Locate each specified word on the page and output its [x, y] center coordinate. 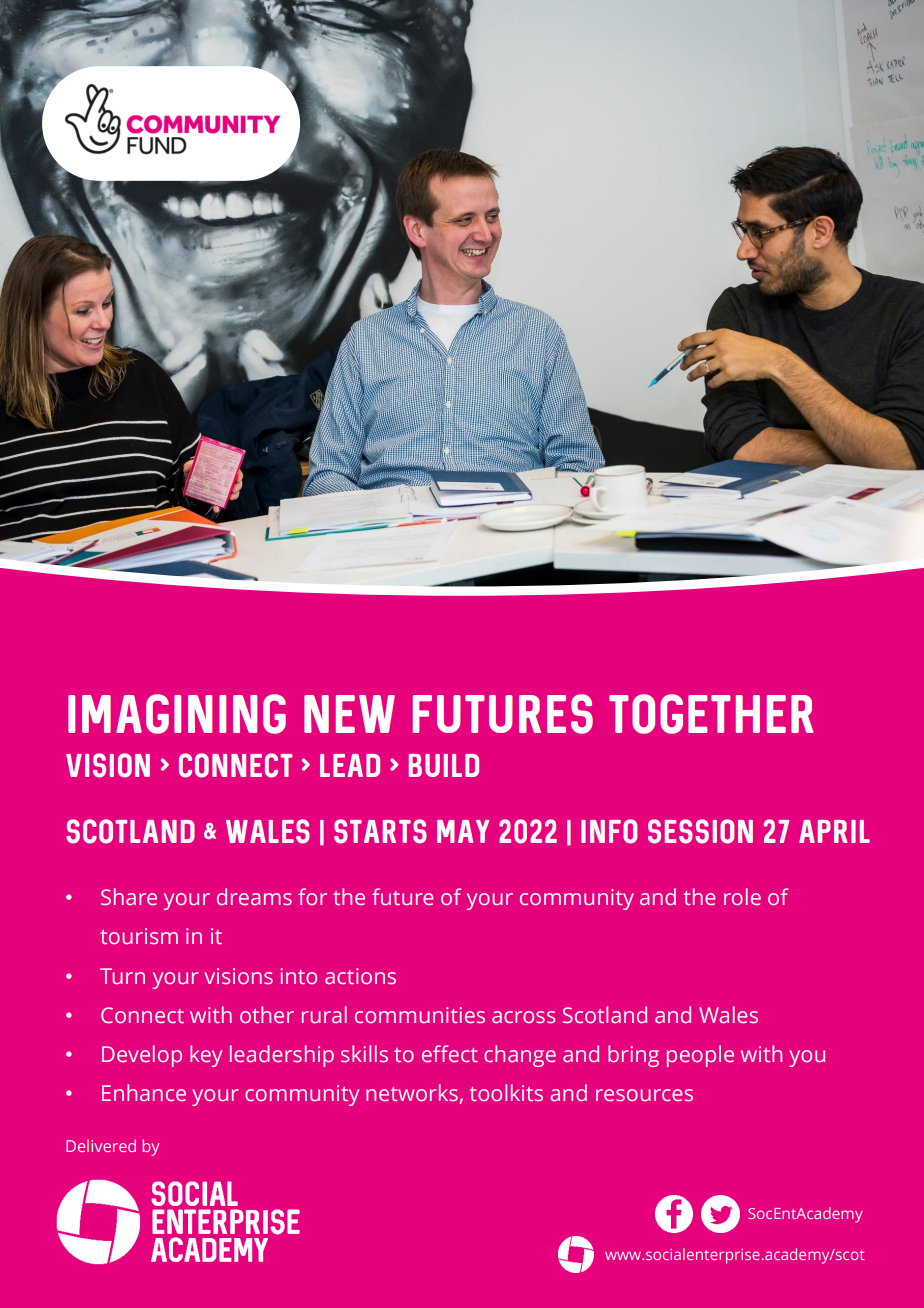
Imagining [177, 714]
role [742, 897]
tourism [139, 936]
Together [711, 714]
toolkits [506, 1093]
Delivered [101, 1145]
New [349, 714]
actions [360, 976]
